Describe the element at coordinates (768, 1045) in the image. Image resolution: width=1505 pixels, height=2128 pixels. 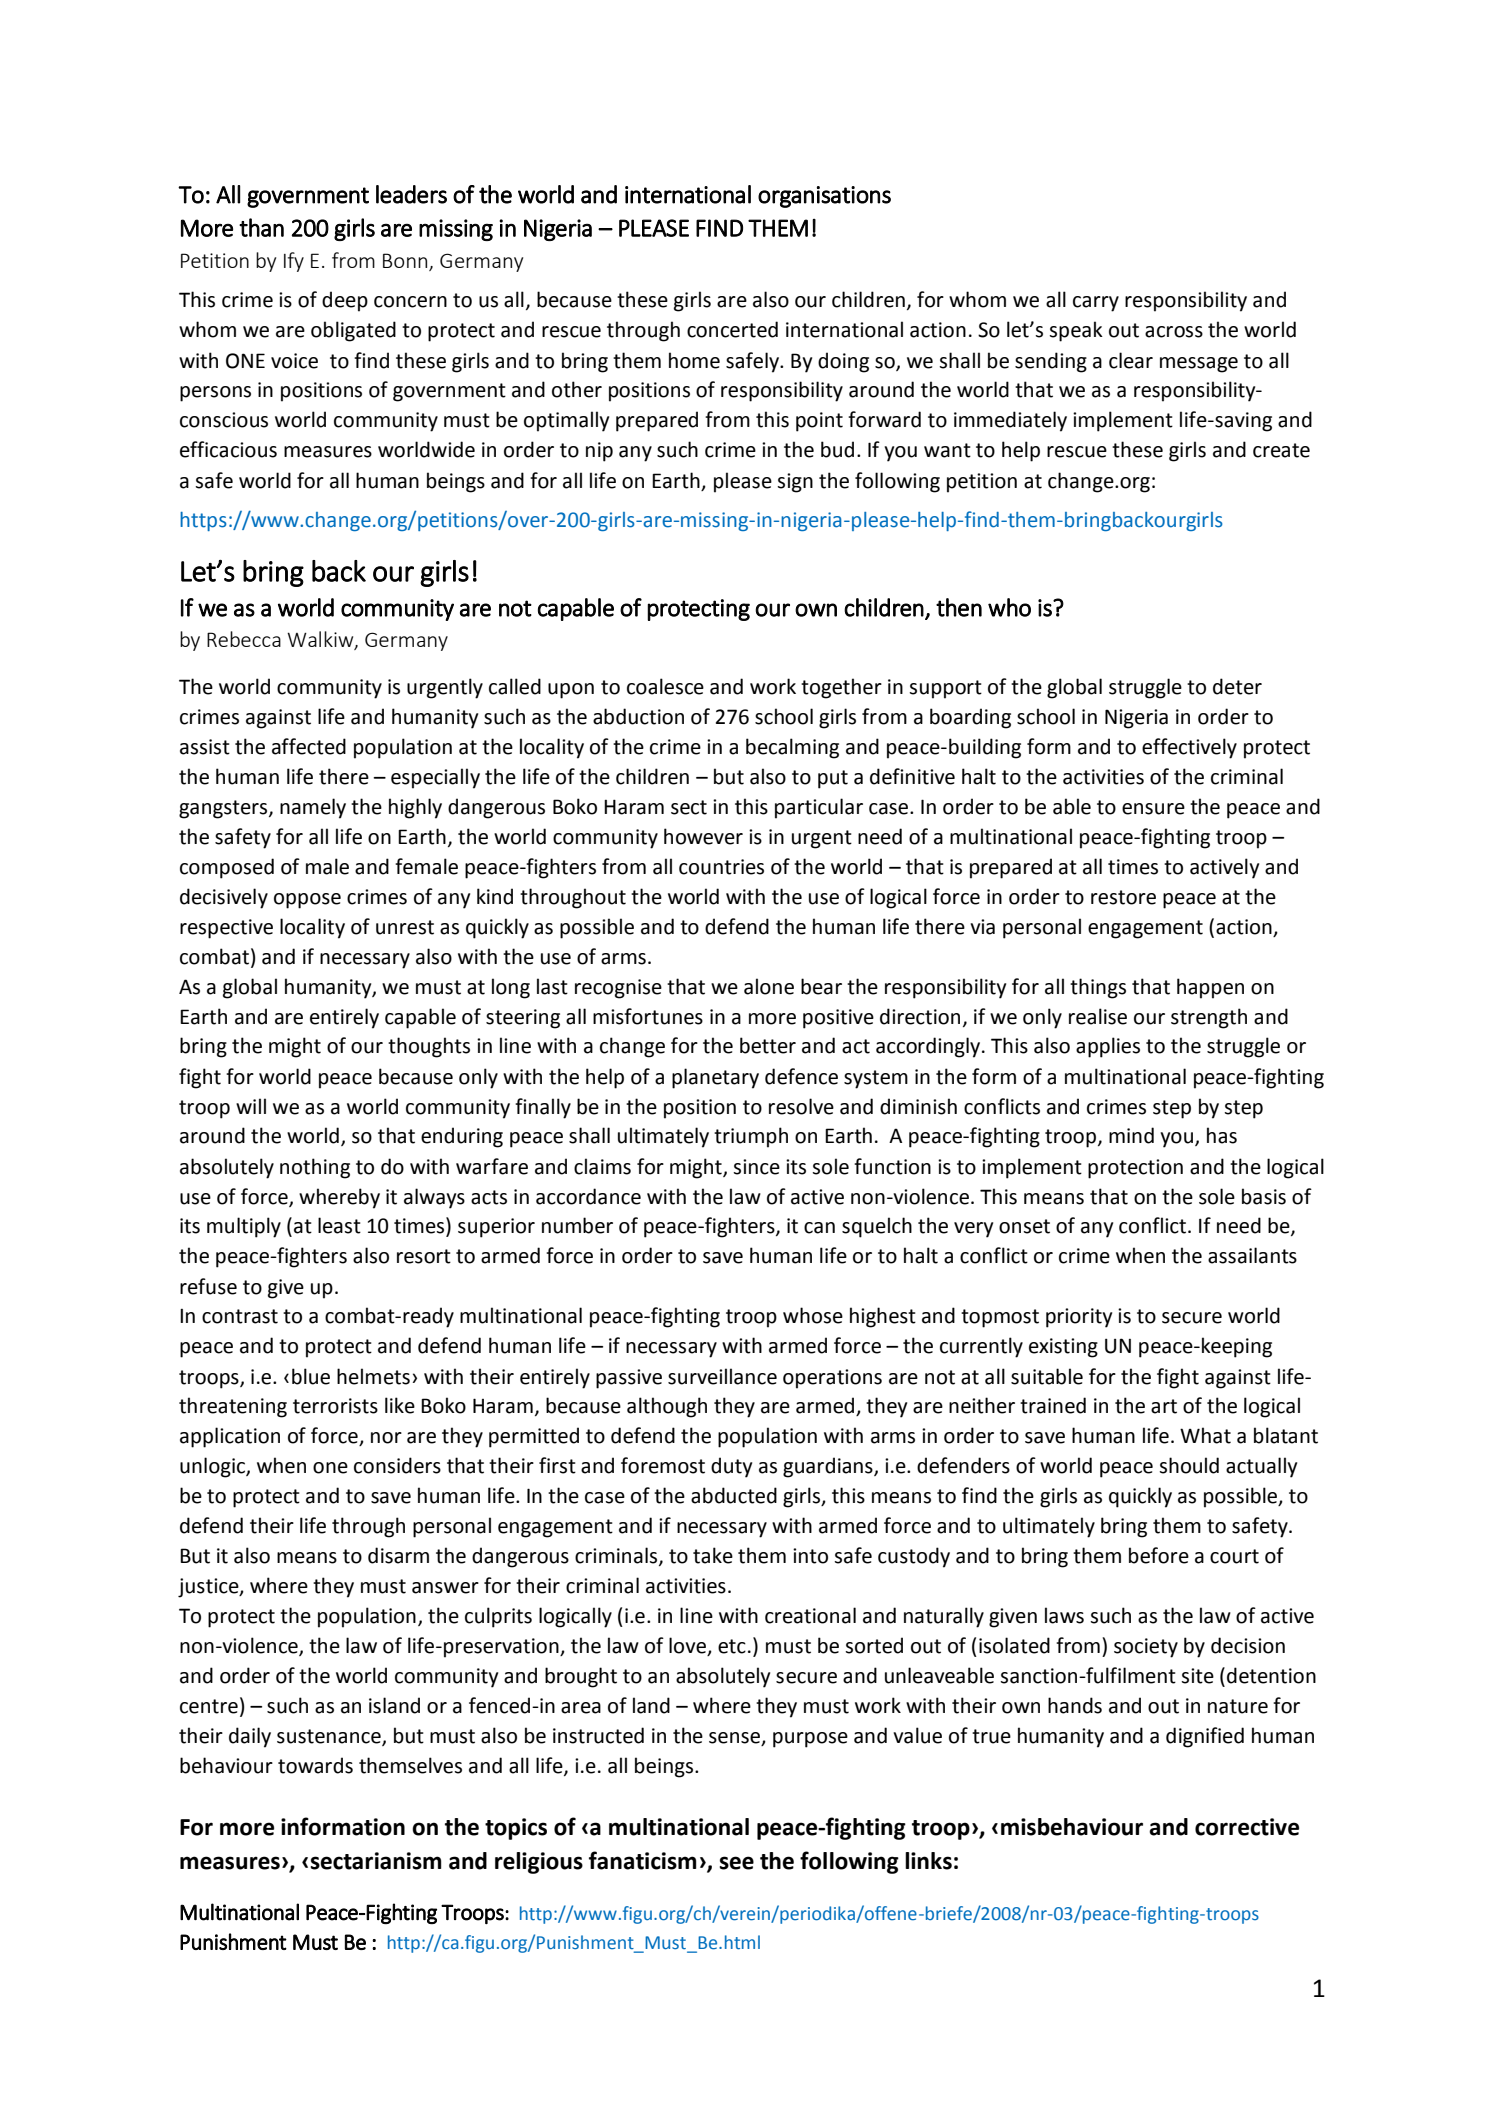
I see `better` at that location.
